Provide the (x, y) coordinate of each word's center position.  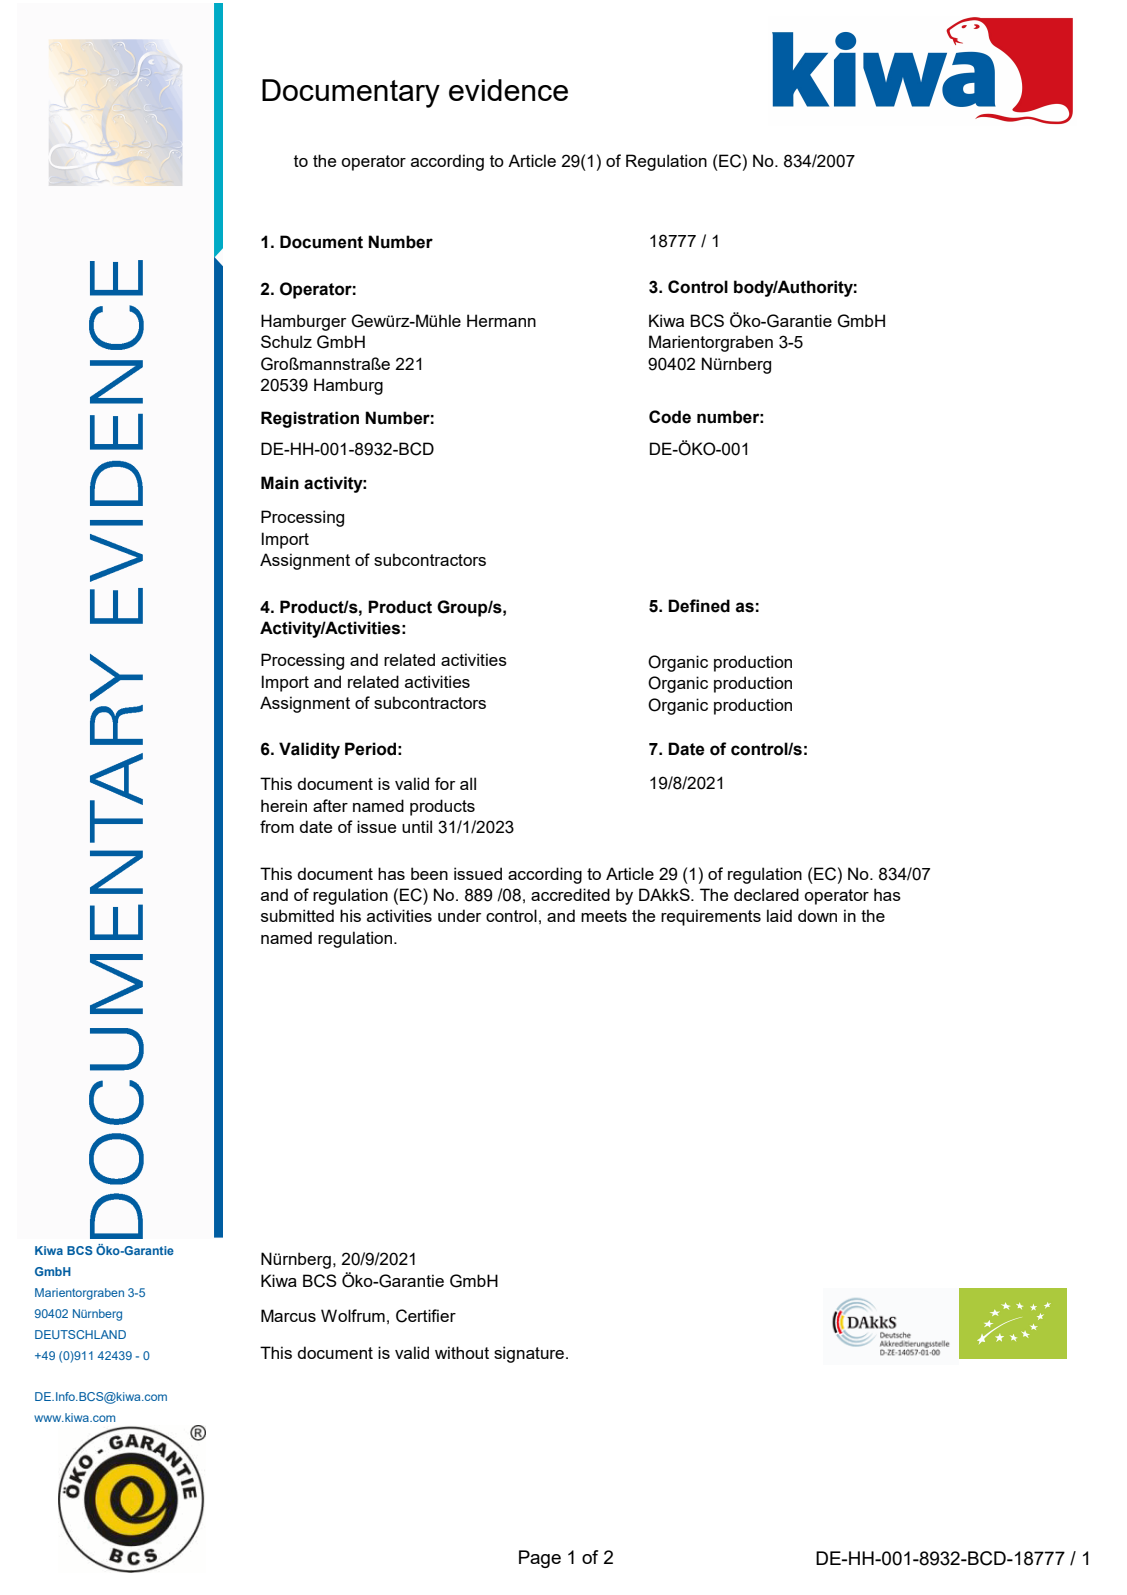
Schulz (286, 341)
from (277, 826)
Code (670, 417)
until (417, 826)
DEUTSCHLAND (80, 1334)
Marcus (288, 1315)
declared (766, 894)
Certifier (426, 1316)
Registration (310, 419)
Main (280, 483)
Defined (699, 606)
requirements (711, 917)
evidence (508, 90)
